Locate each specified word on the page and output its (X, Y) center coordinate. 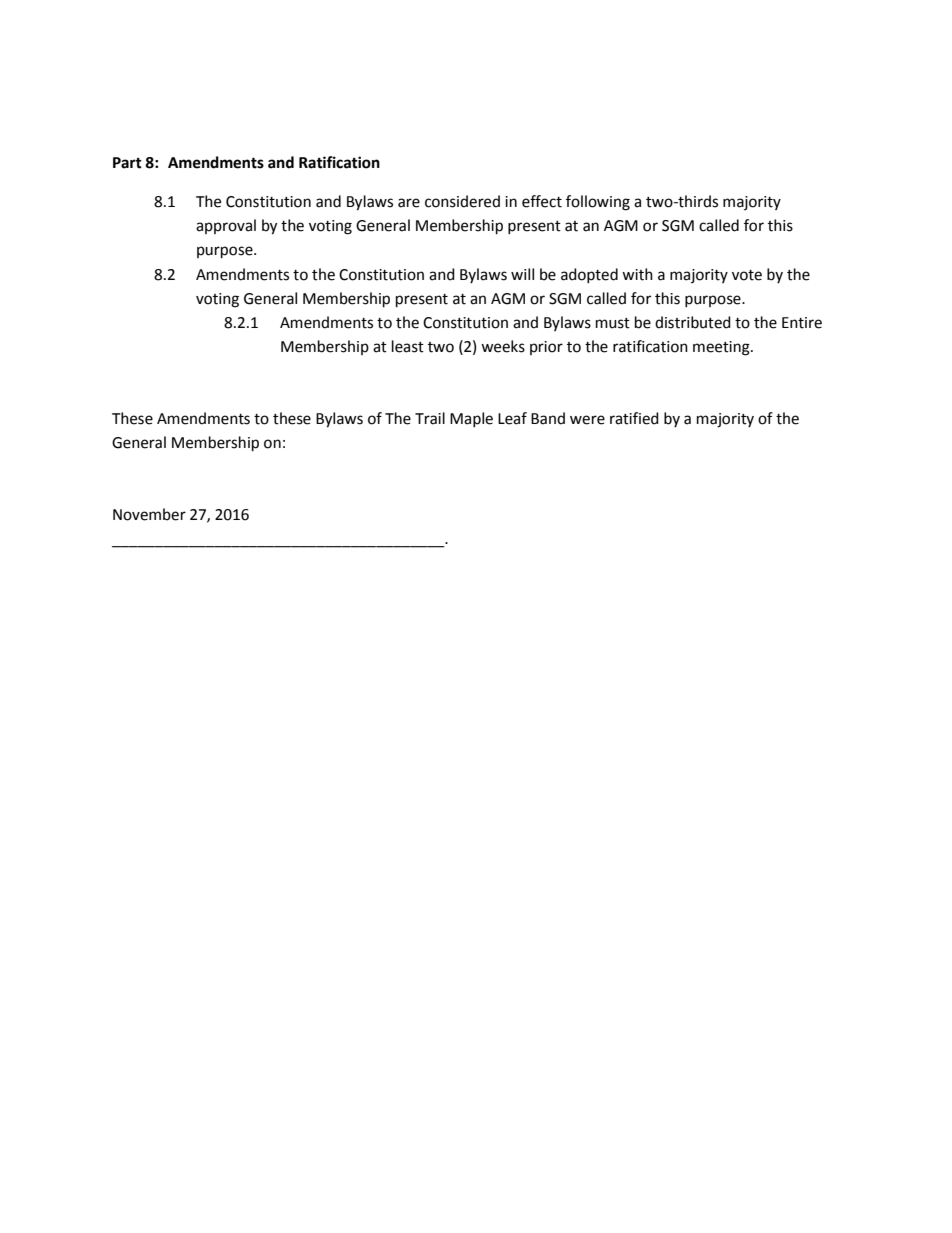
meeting (722, 348)
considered (462, 201)
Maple (471, 419)
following (598, 203)
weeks (503, 346)
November (149, 514)
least (408, 346)
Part (127, 163)
